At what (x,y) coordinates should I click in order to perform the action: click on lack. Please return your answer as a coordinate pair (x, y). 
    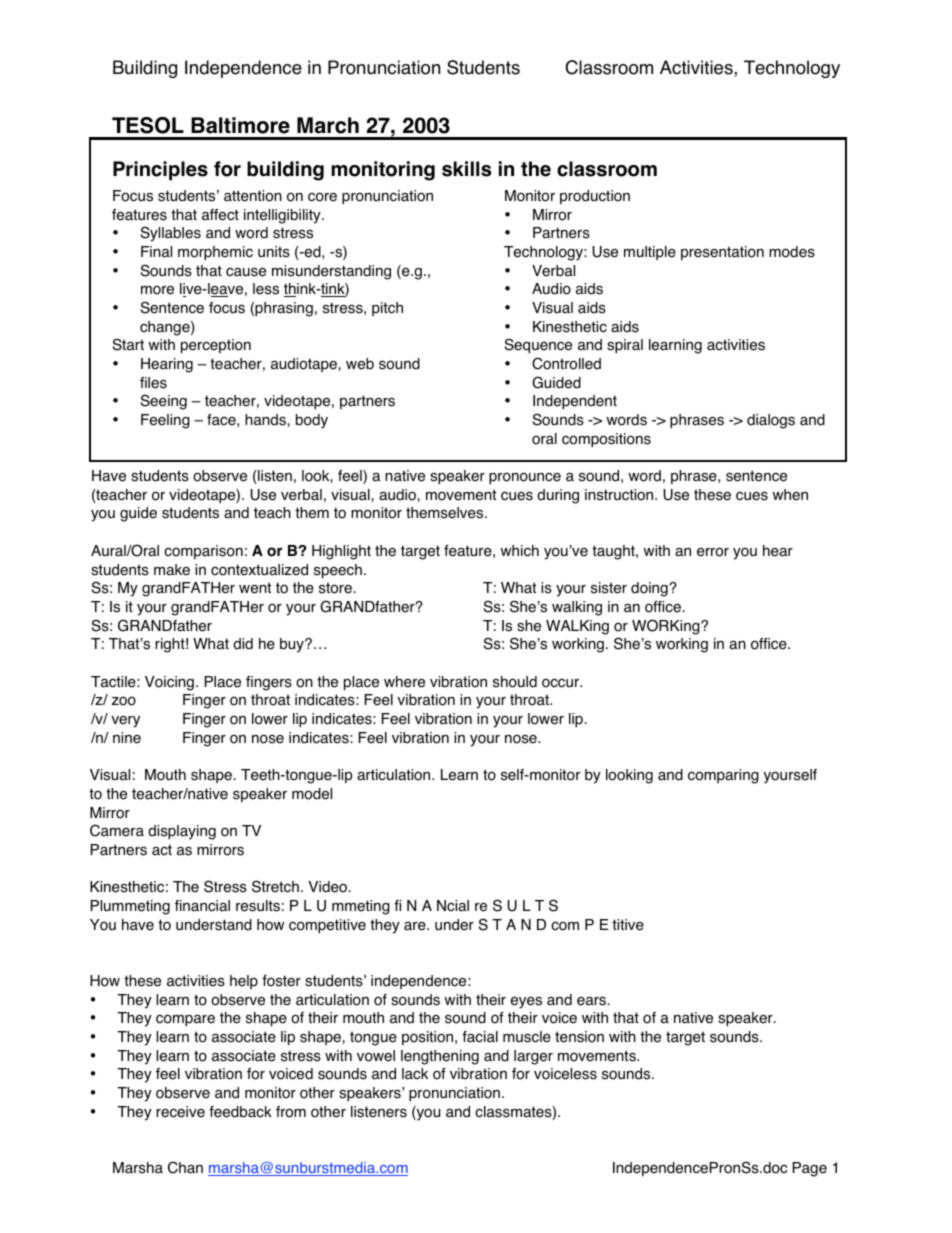
    Looking at the image, I should click on (415, 1074).
